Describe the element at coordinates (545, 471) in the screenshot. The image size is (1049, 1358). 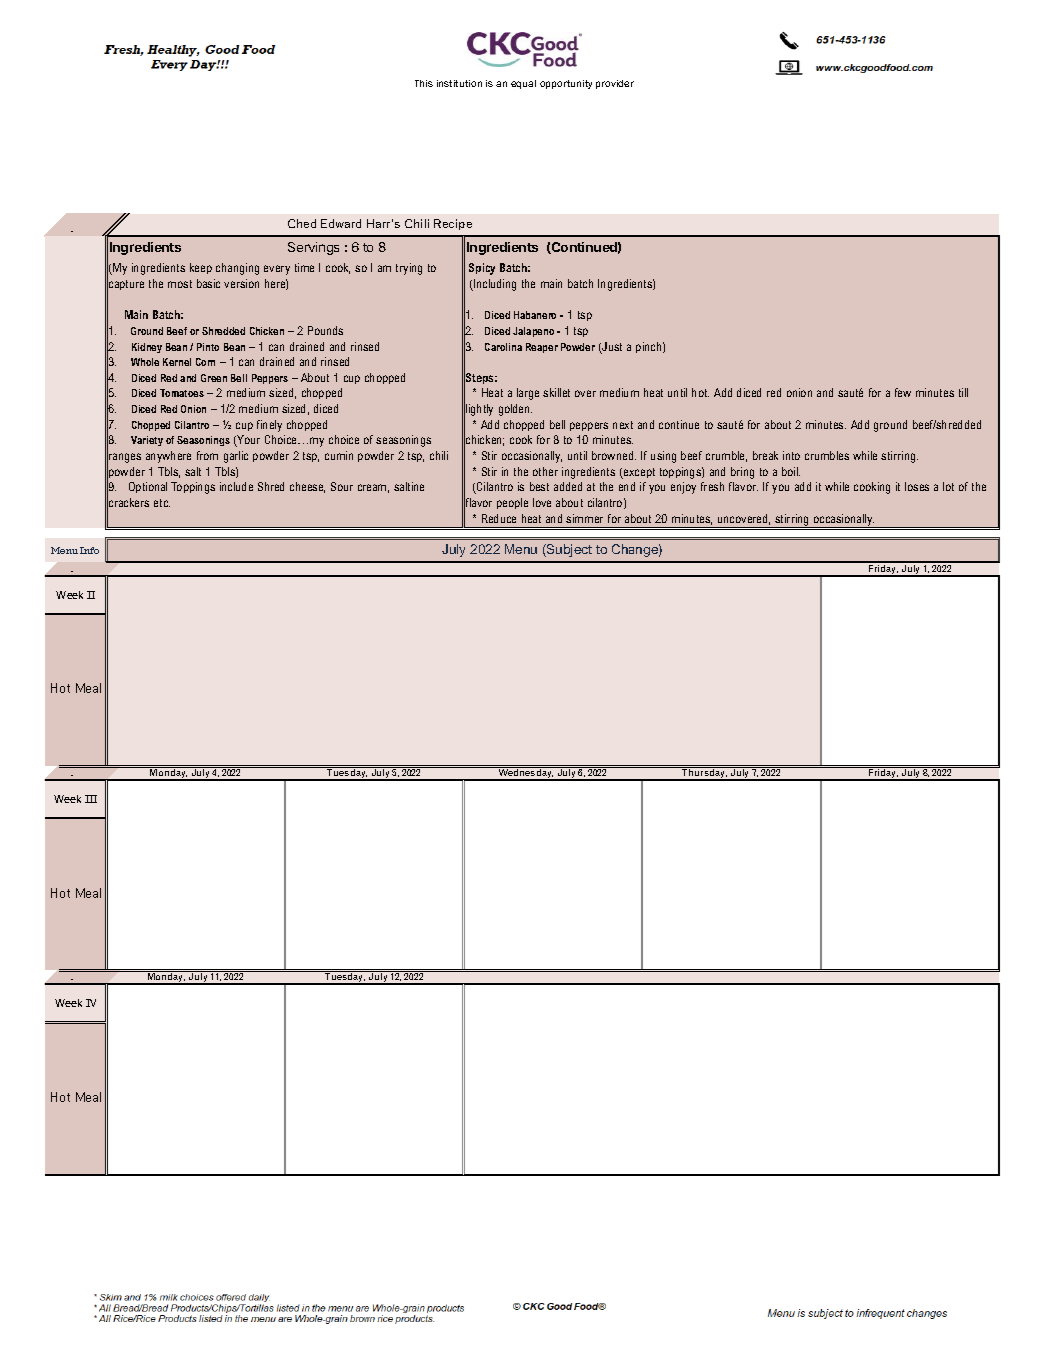
I see `other` at that location.
